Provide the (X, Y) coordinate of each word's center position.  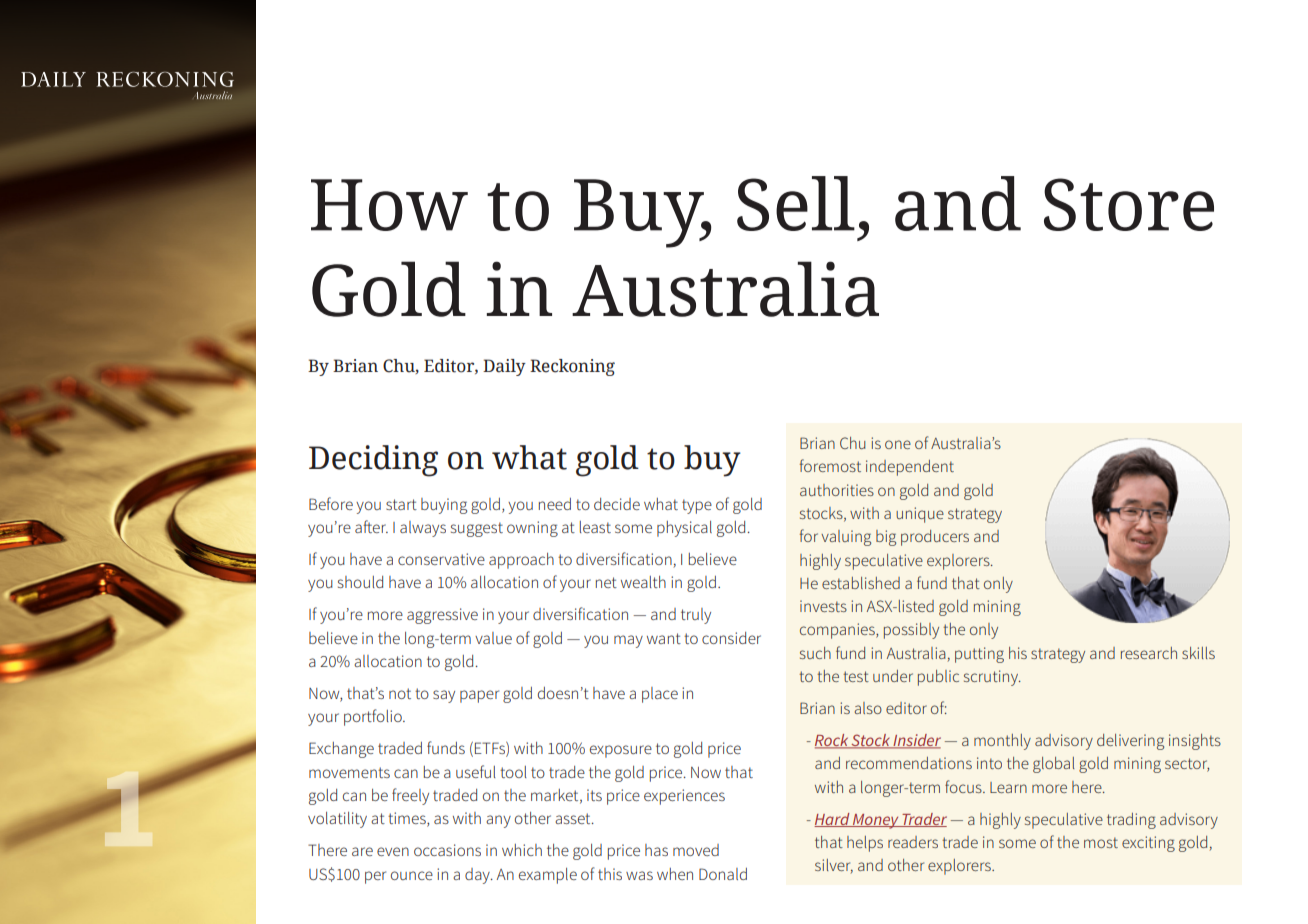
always (423, 529)
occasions (447, 850)
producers (935, 538)
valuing (846, 538)
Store (1129, 204)
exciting (1148, 844)
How (389, 205)
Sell (796, 203)
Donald (723, 874)
